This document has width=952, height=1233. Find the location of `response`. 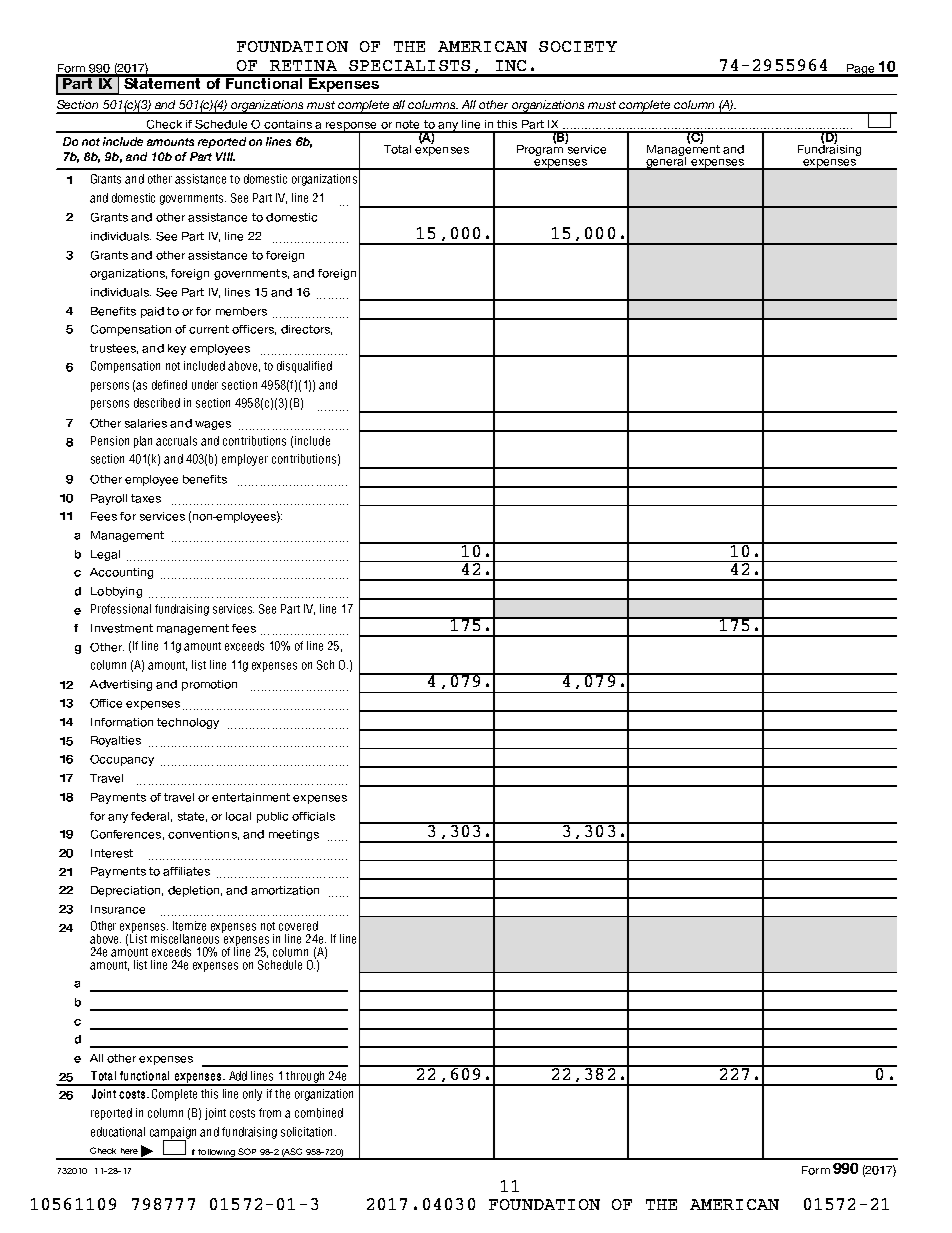

response is located at coordinates (352, 127).
